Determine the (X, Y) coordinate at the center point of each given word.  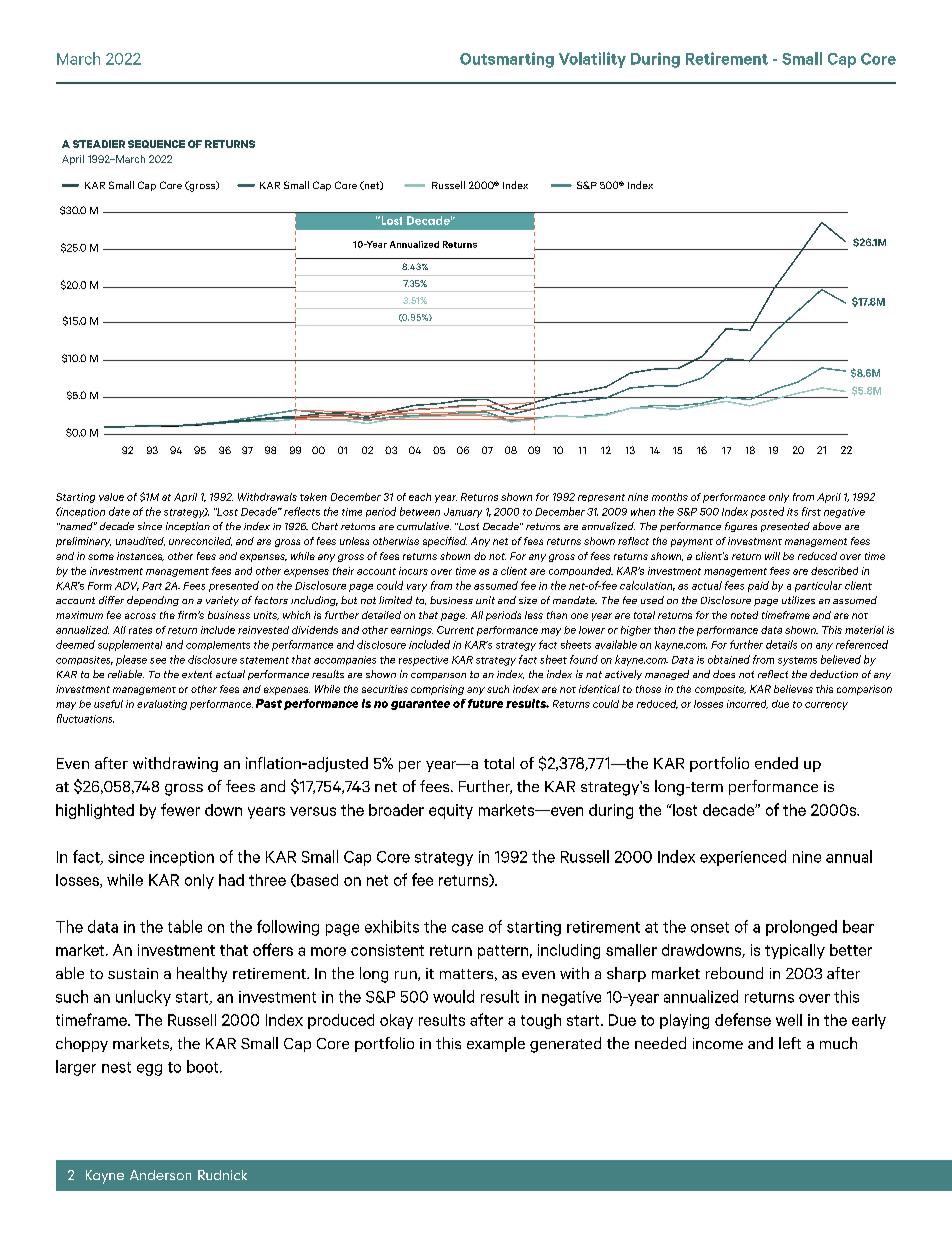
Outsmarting (507, 60)
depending (153, 601)
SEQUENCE (156, 144)
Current (455, 630)
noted (744, 615)
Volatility (592, 60)
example (496, 1044)
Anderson (160, 1175)
